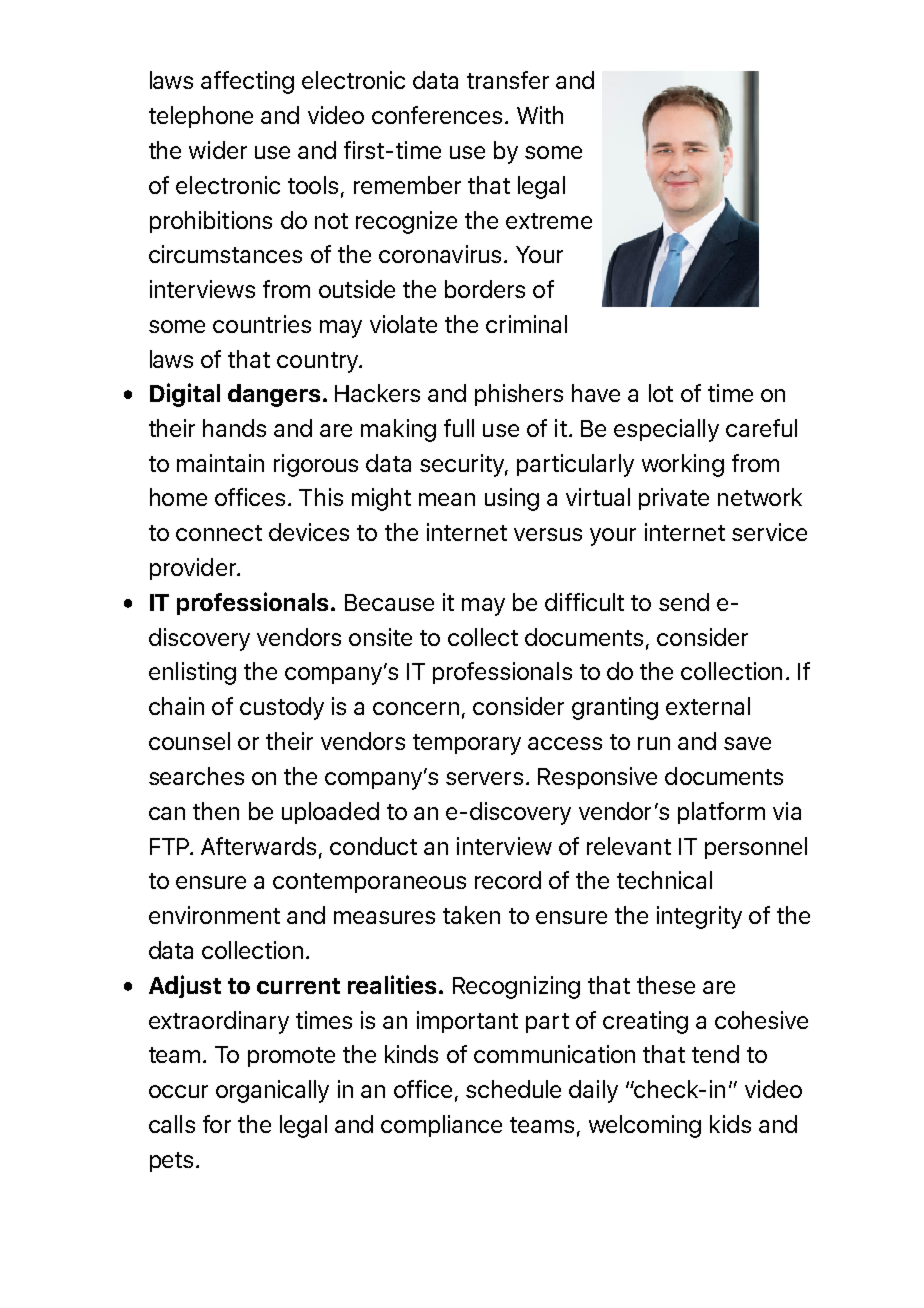 The width and height of the screenshot is (924, 1308). I want to click on servers, so click(484, 778).
